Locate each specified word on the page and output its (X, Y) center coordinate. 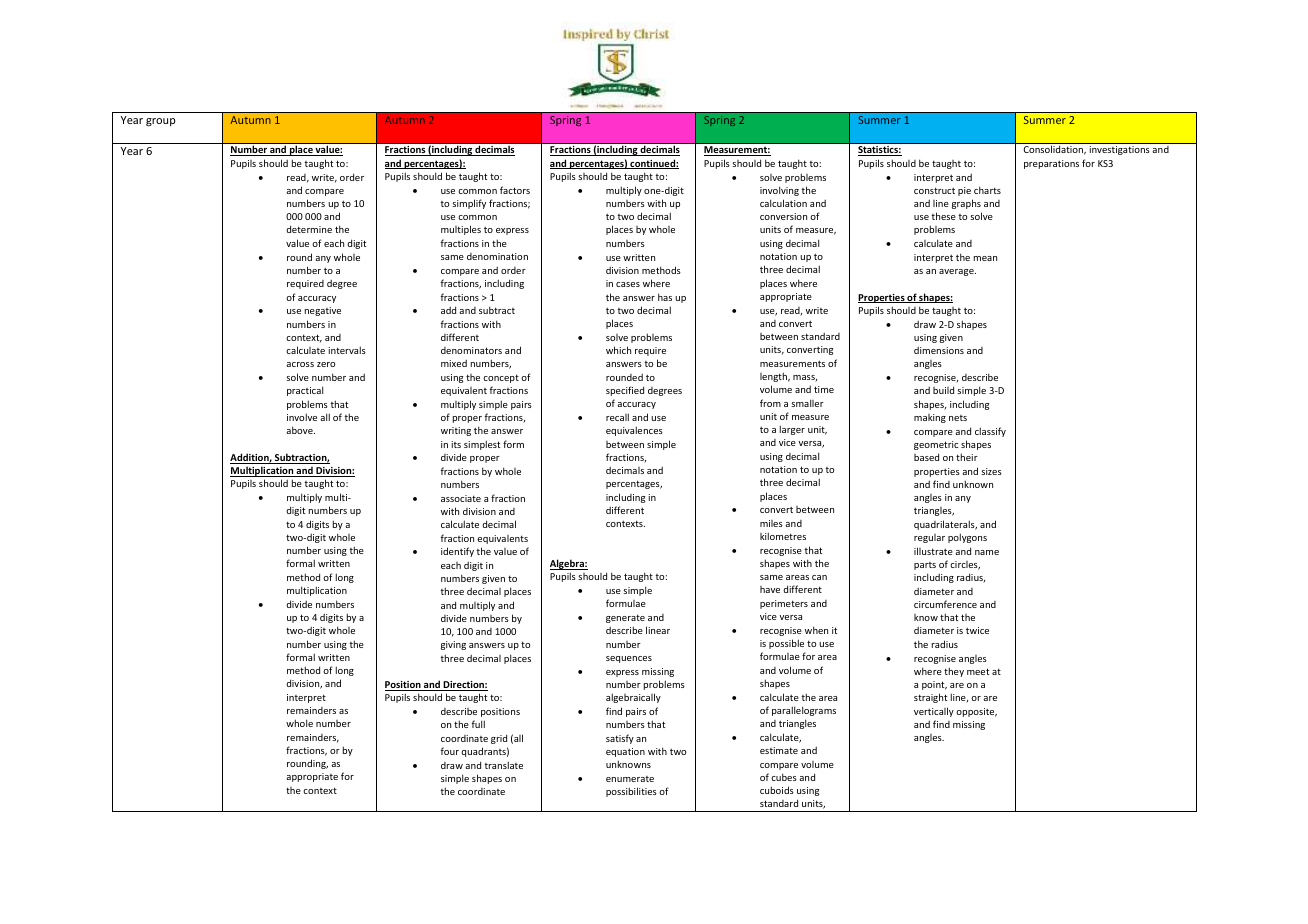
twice (977, 630)
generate (625, 618)
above (300, 430)
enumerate (630, 779)
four (450, 751)
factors (515, 190)
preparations (1051, 164)
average (957, 272)
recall (617, 417)
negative (323, 311)
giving (453, 645)
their (967, 457)
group (160, 122)
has (665, 297)
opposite (976, 712)
